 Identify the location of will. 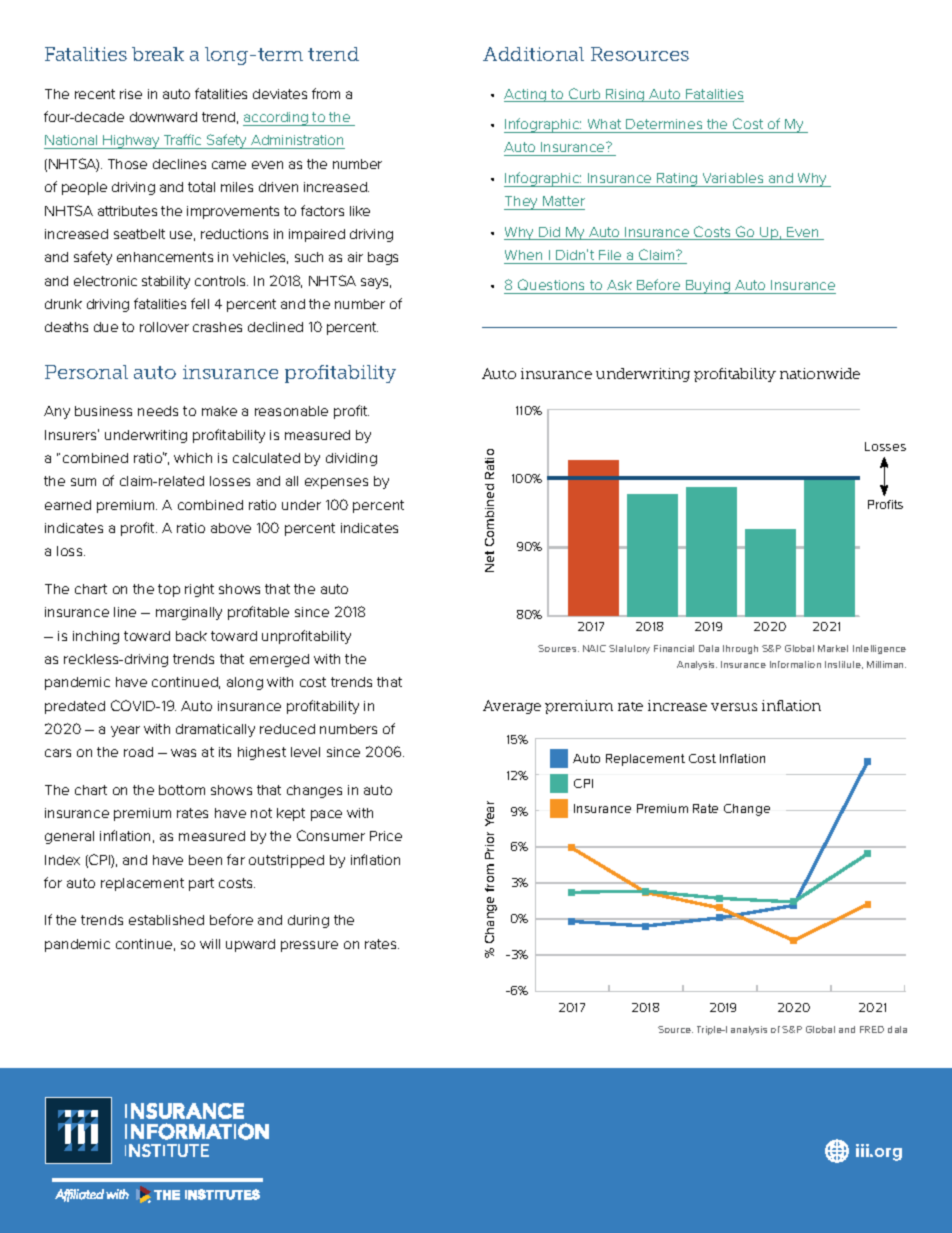
(210, 944).
